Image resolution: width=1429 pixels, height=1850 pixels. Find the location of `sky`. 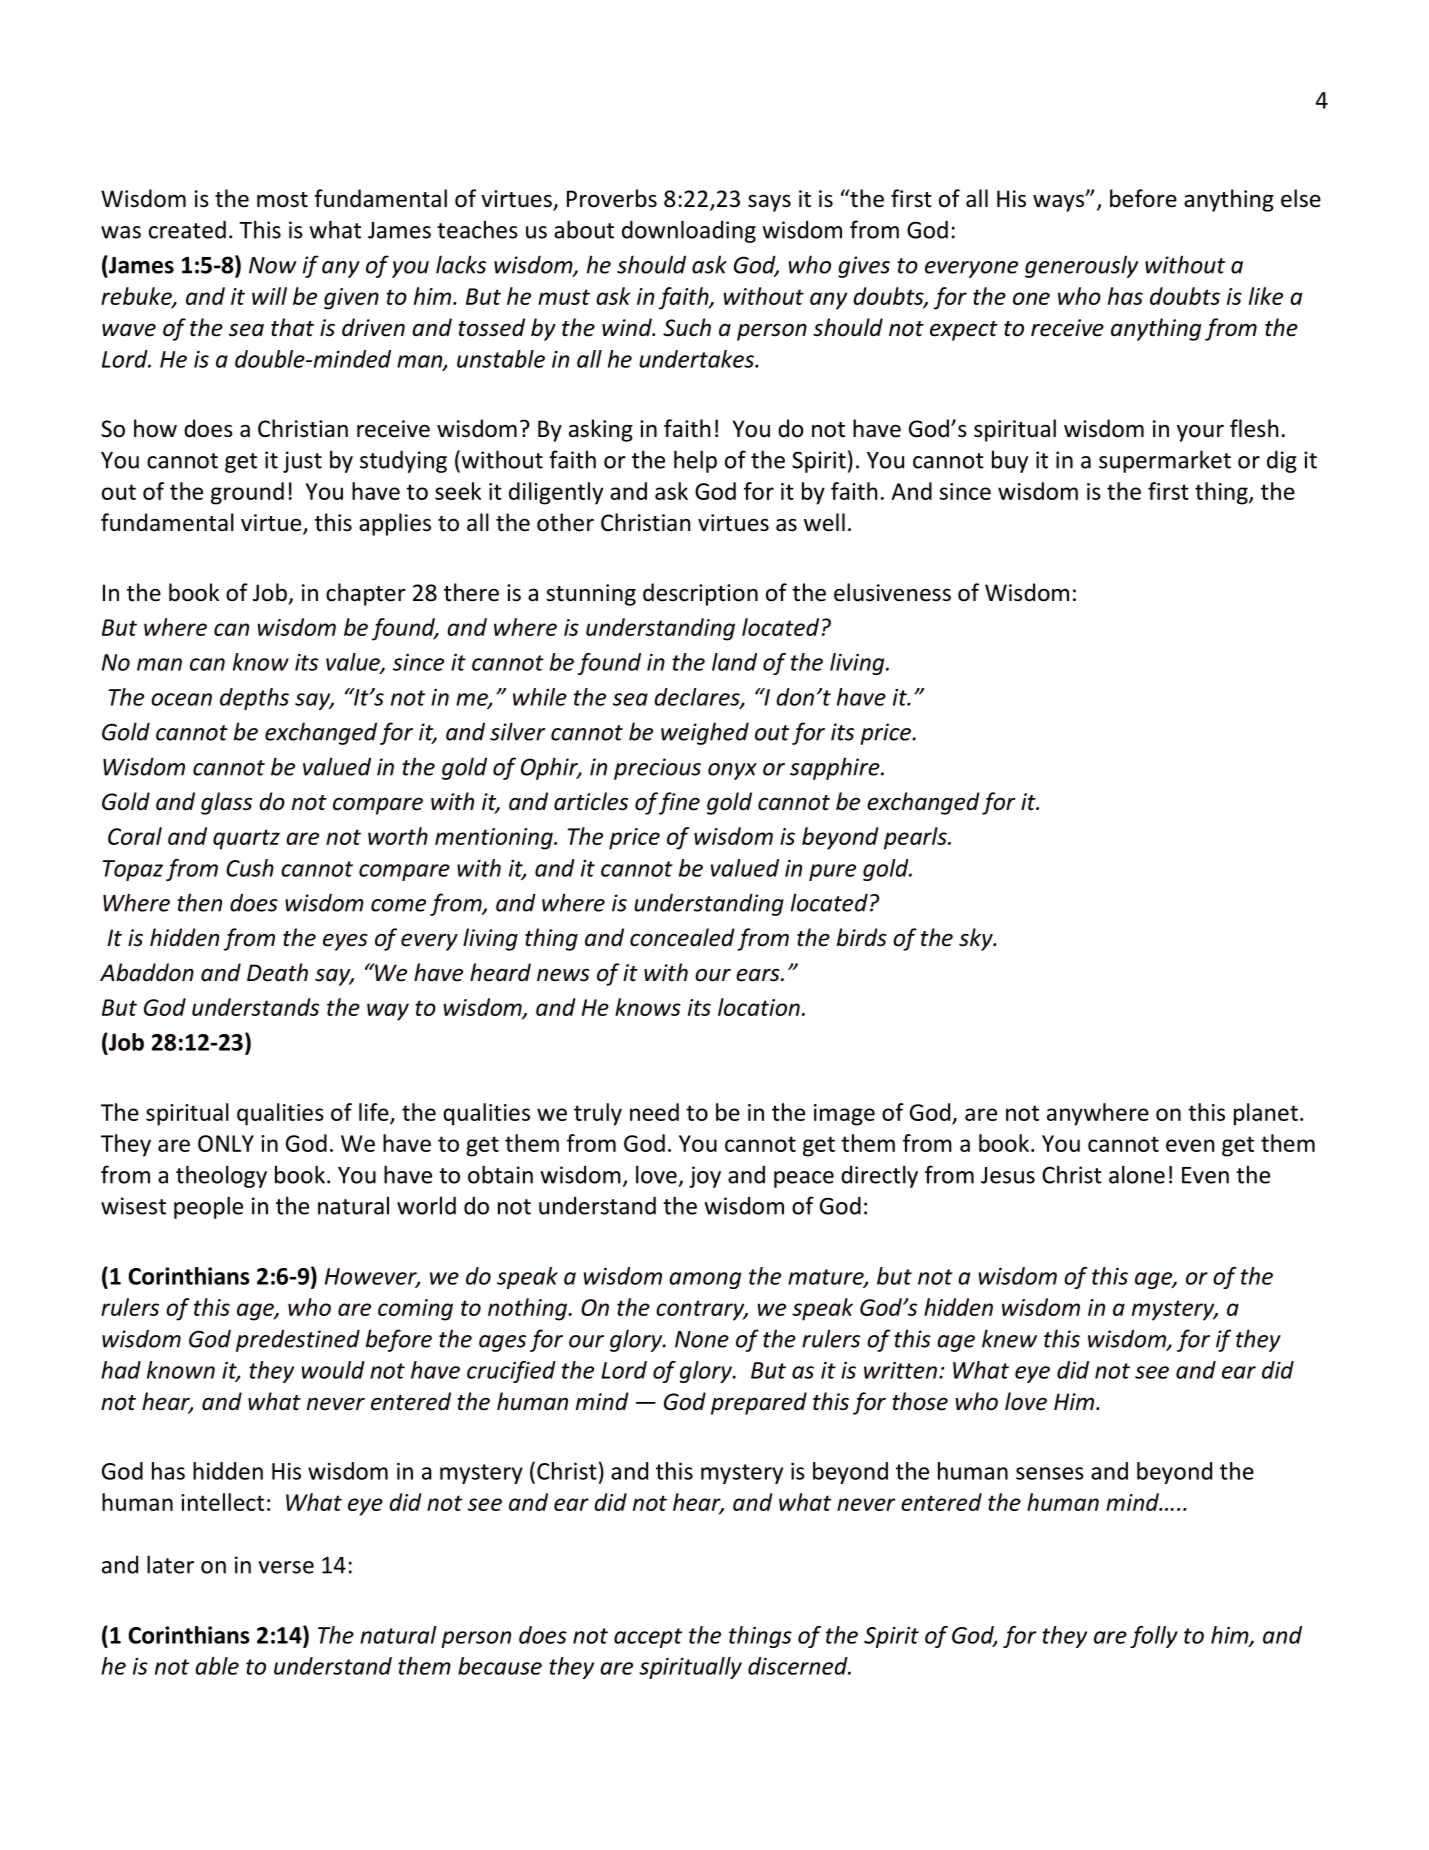

sky is located at coordinates (977, 939).
